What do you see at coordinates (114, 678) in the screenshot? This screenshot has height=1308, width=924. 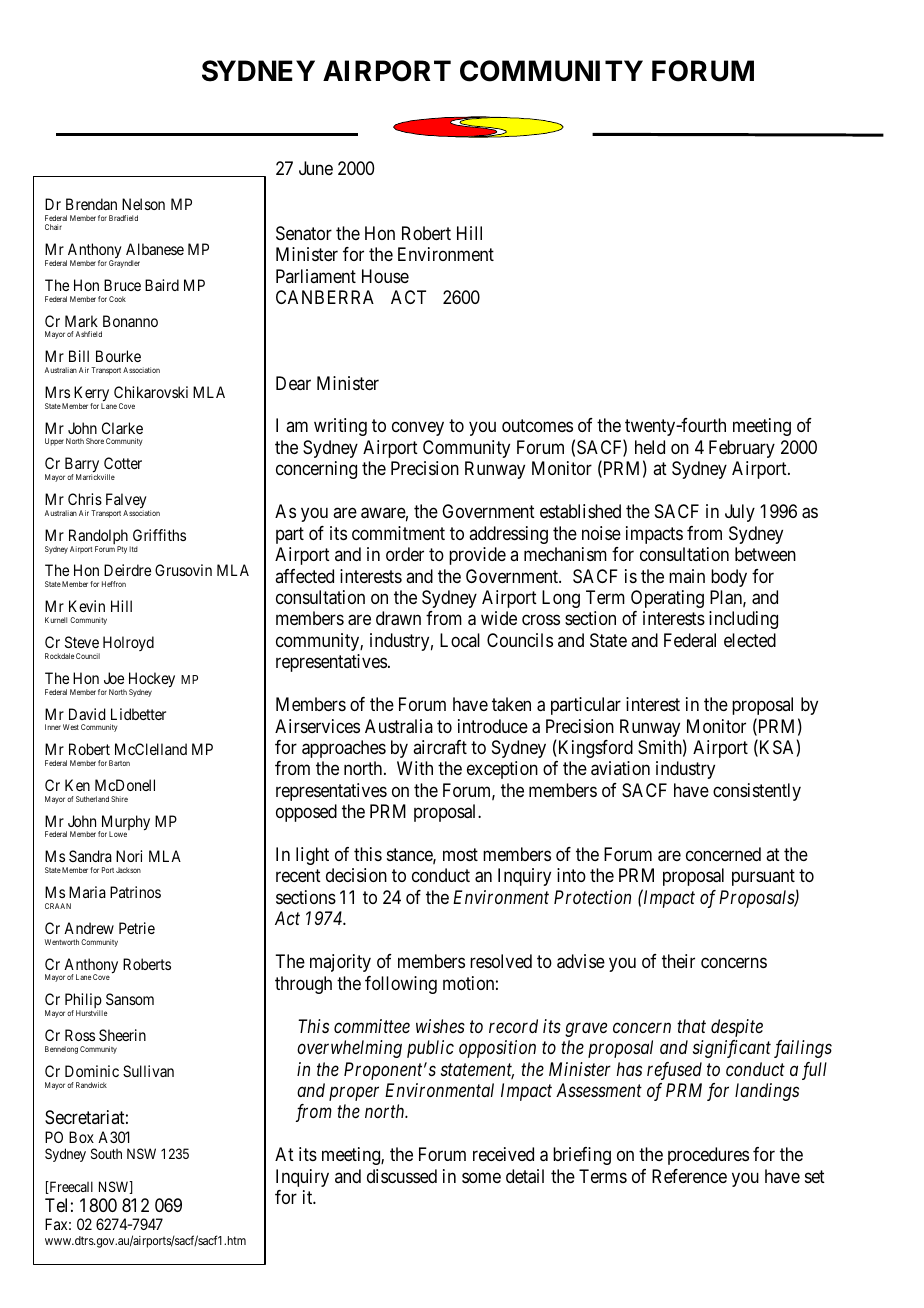 I see `Joe` at bounding box center [114, 678].
